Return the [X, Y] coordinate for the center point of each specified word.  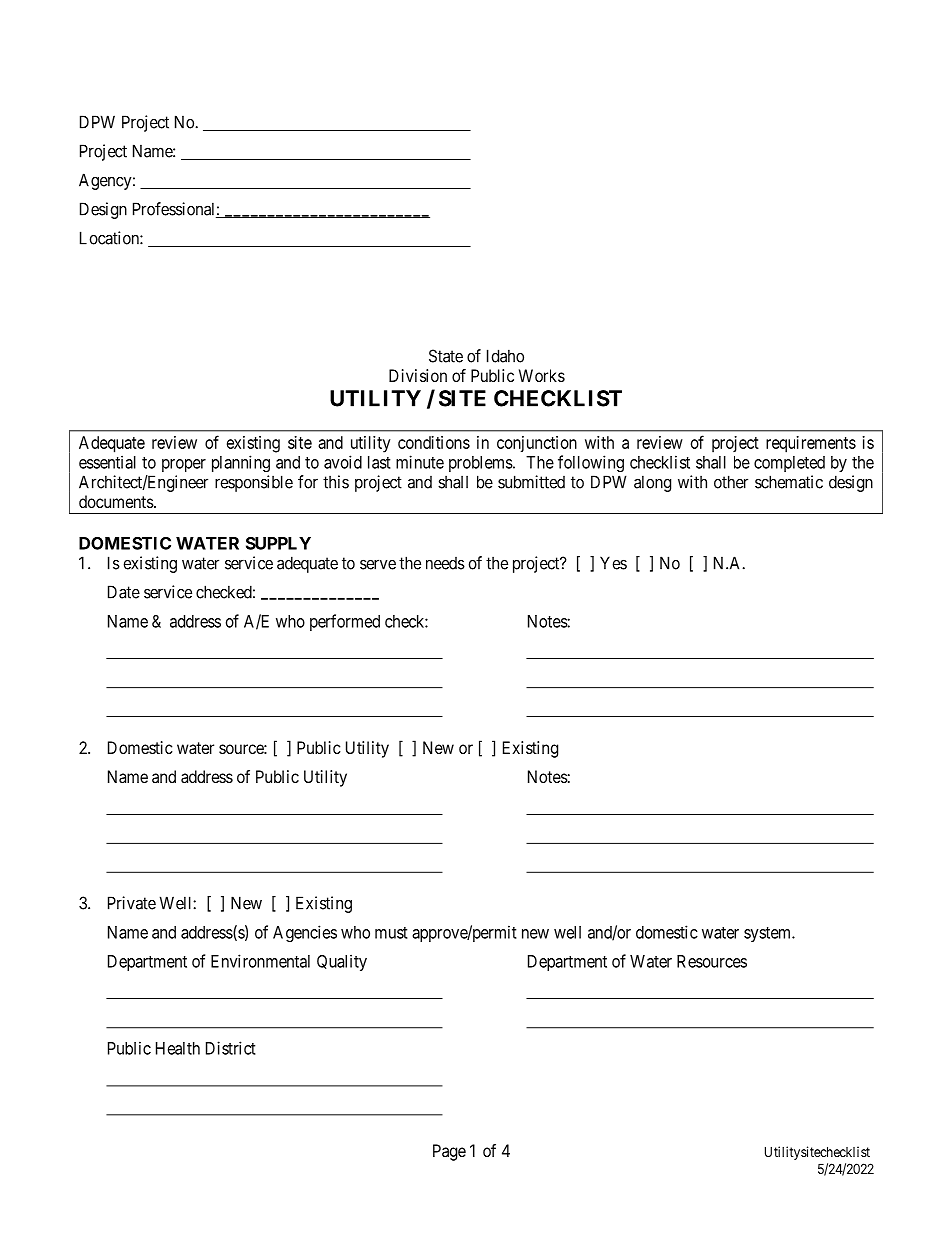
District [231, 1048]
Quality [342, 962]
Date [124, 592]
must [391, 933]
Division [418, 375]
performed [345, 622]
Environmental [260, 961]
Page [449, 1152]
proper [184, 465]
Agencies [305, 933]
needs [445, 563]
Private [132, 903]
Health [178, 1048]
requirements [811, 444]
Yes [613, 563]
